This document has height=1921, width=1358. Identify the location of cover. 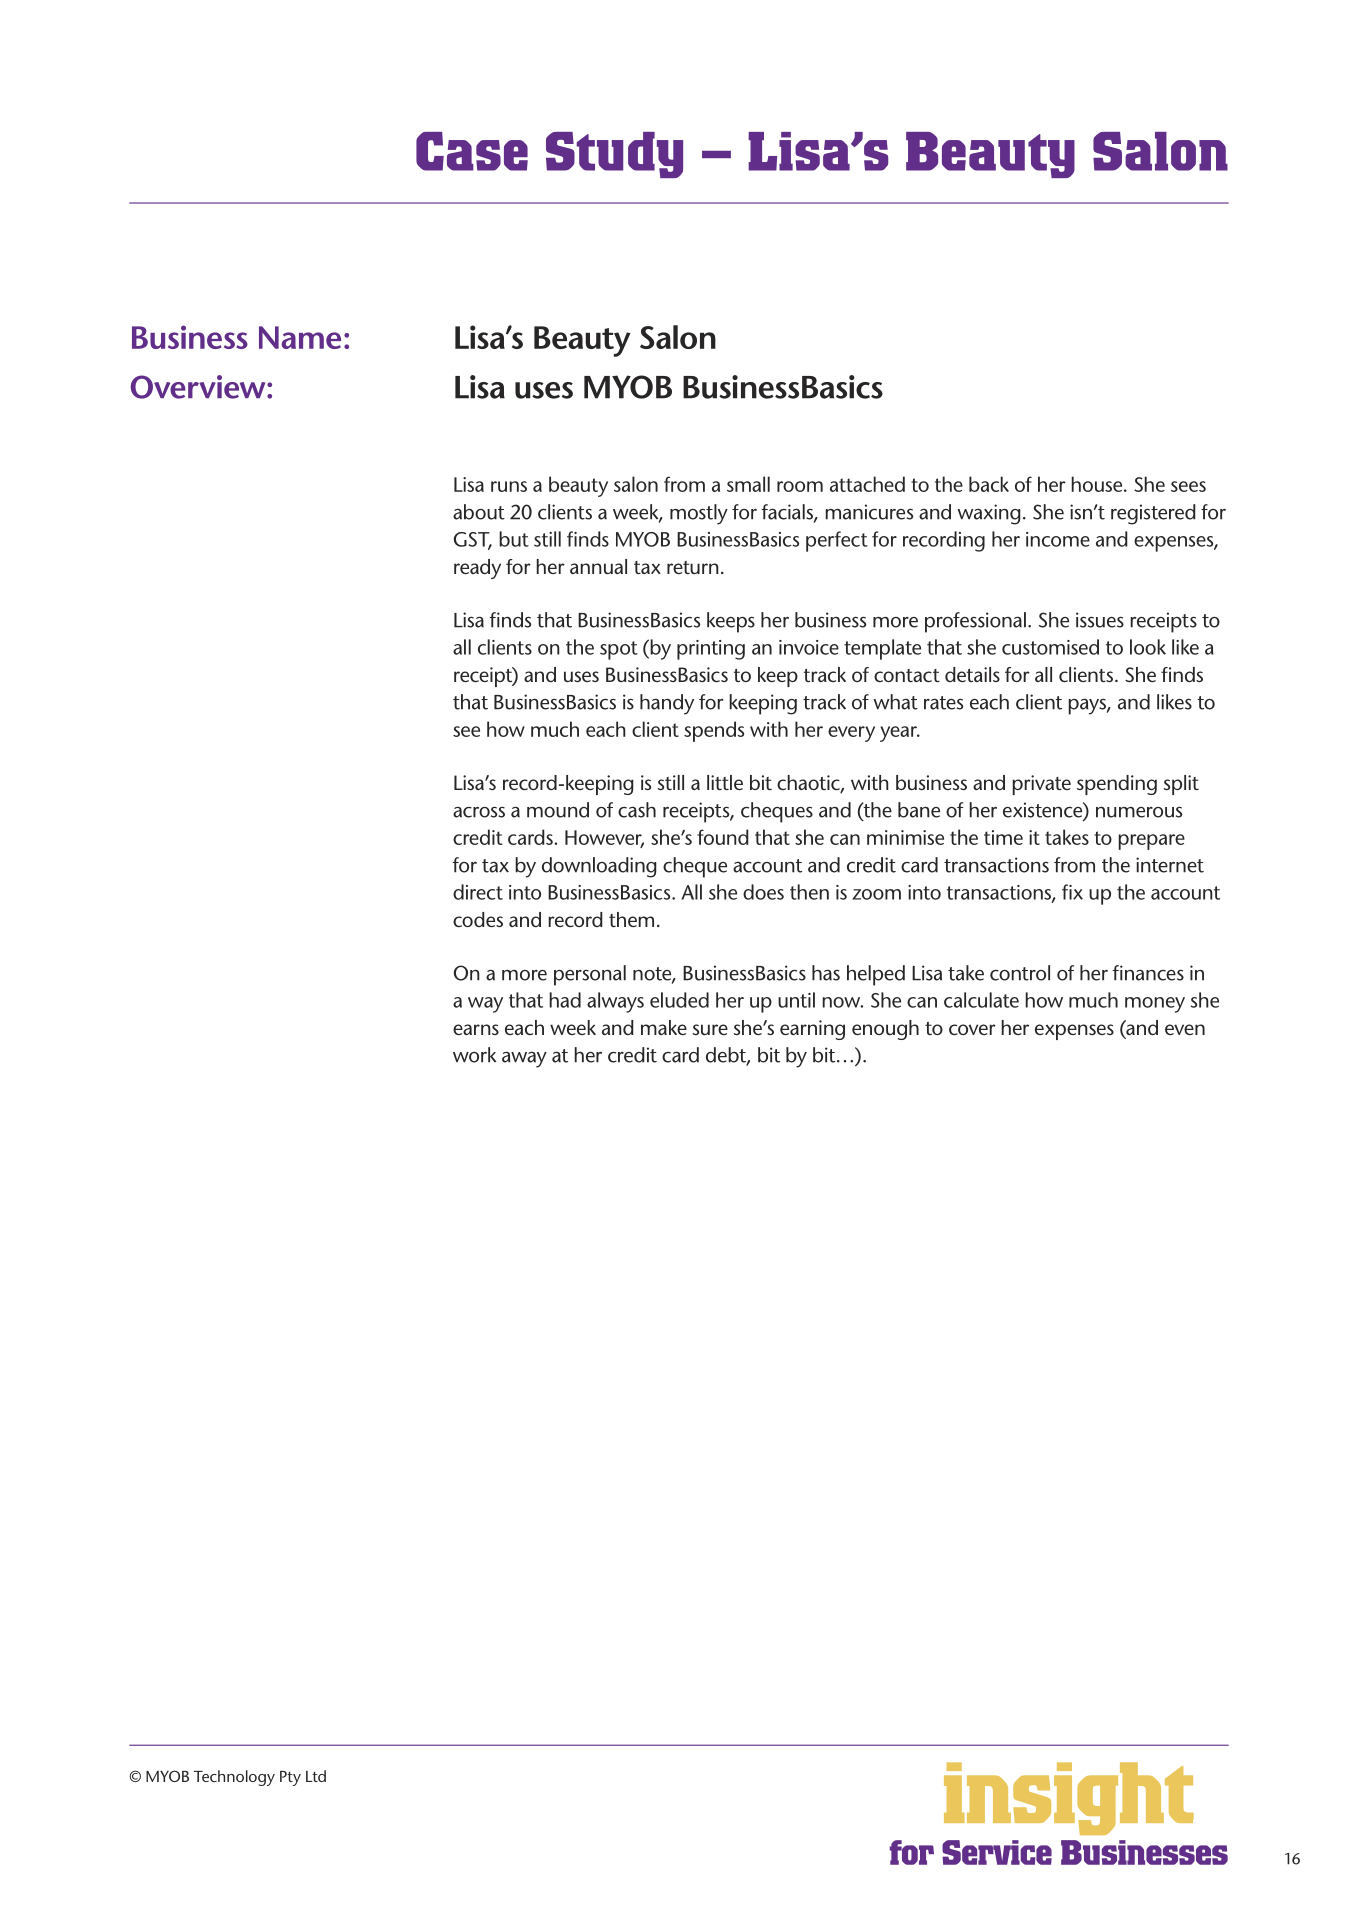
(972, 1029).
